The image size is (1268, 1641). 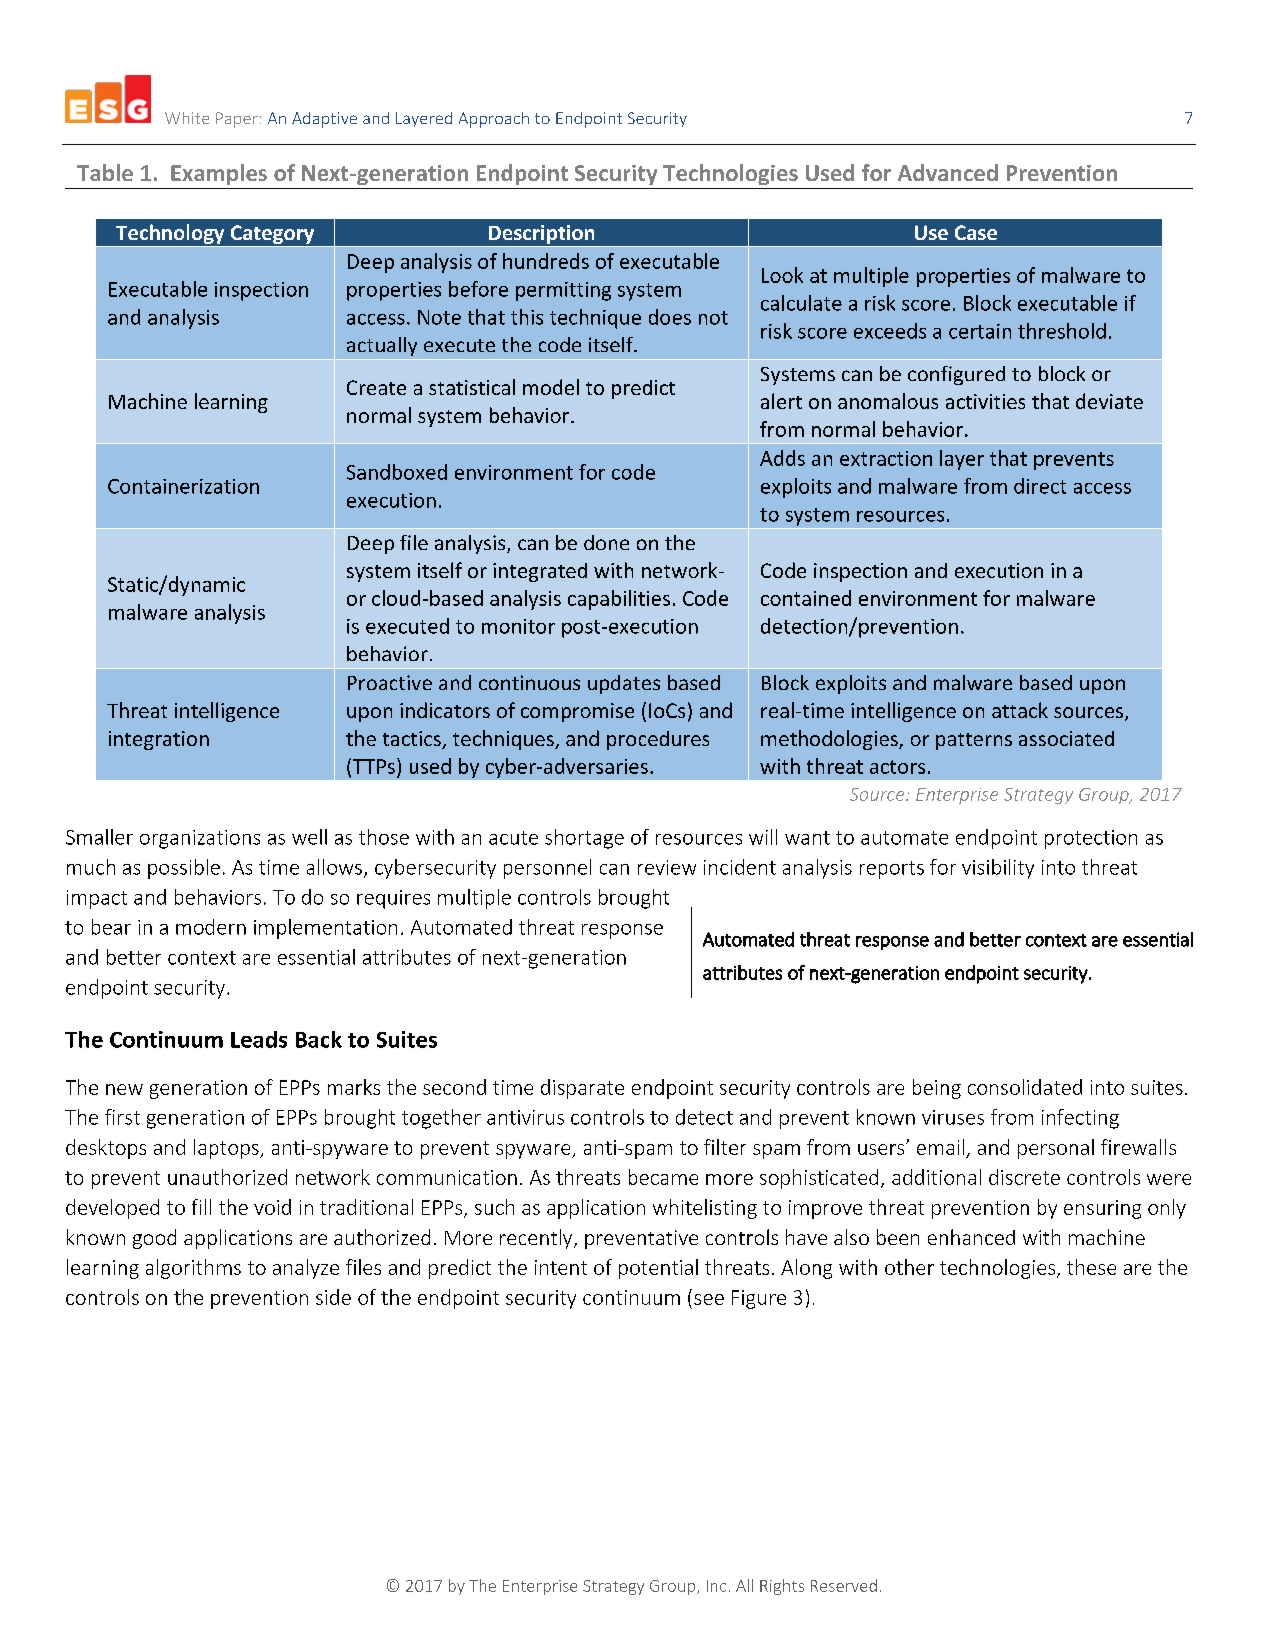 What do you see at coordinates (259, 1039) in the screenshot?
I see `Leads` at bounding box center [259, 1039].
